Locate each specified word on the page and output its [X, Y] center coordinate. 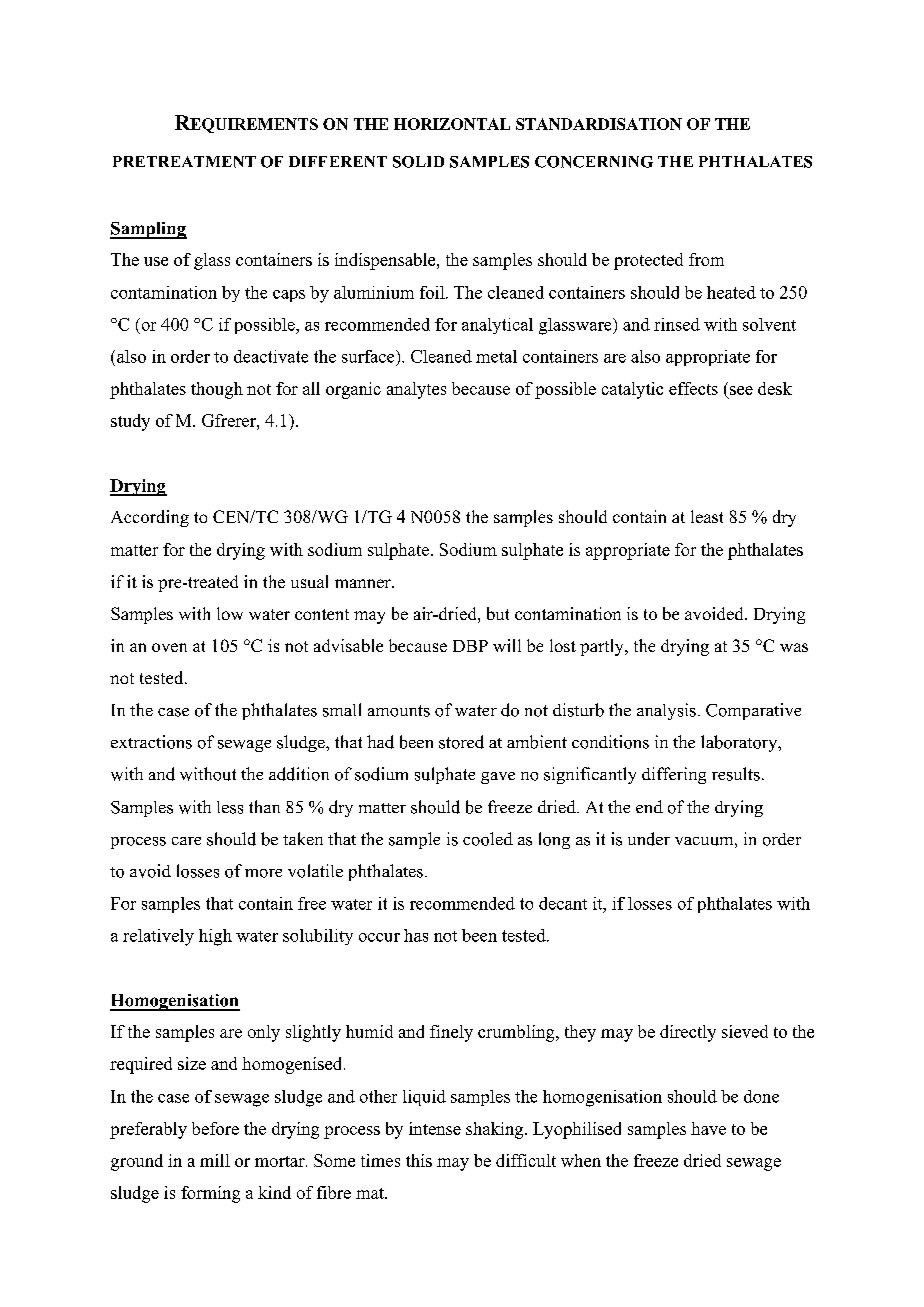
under [649, 839]
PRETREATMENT [184, 162]
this [419, 1160]
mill [215, 1160]
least [707, 516]
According [150, 518]
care [186, 841]
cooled [488, 839]
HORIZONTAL [452, 124]
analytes [416, 390]
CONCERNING [594, 162]
